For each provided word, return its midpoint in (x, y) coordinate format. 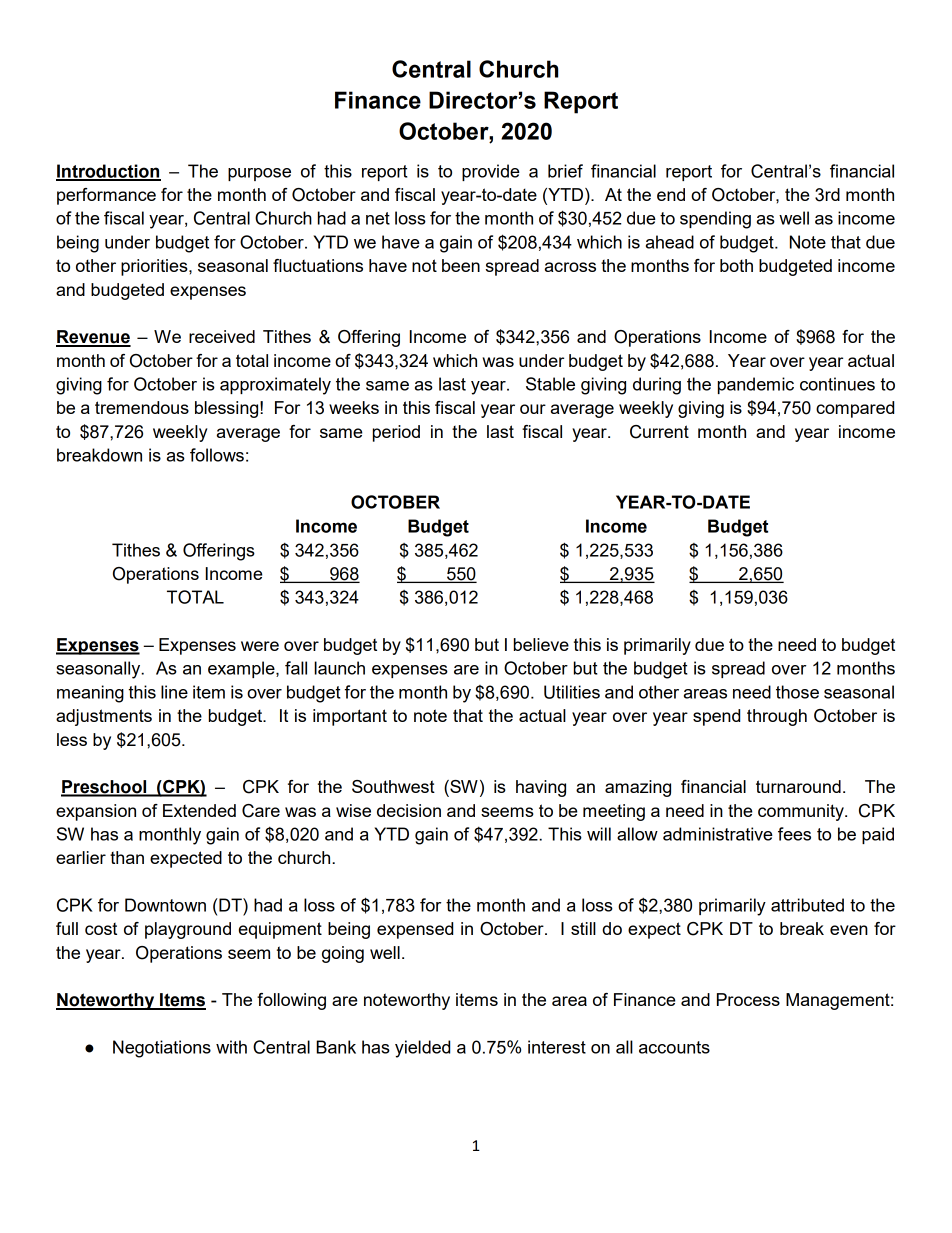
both (736, 265)
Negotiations (162, 1049)
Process (748, 999)
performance (106, 196)
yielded (422, 1049)
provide (491, 172)
